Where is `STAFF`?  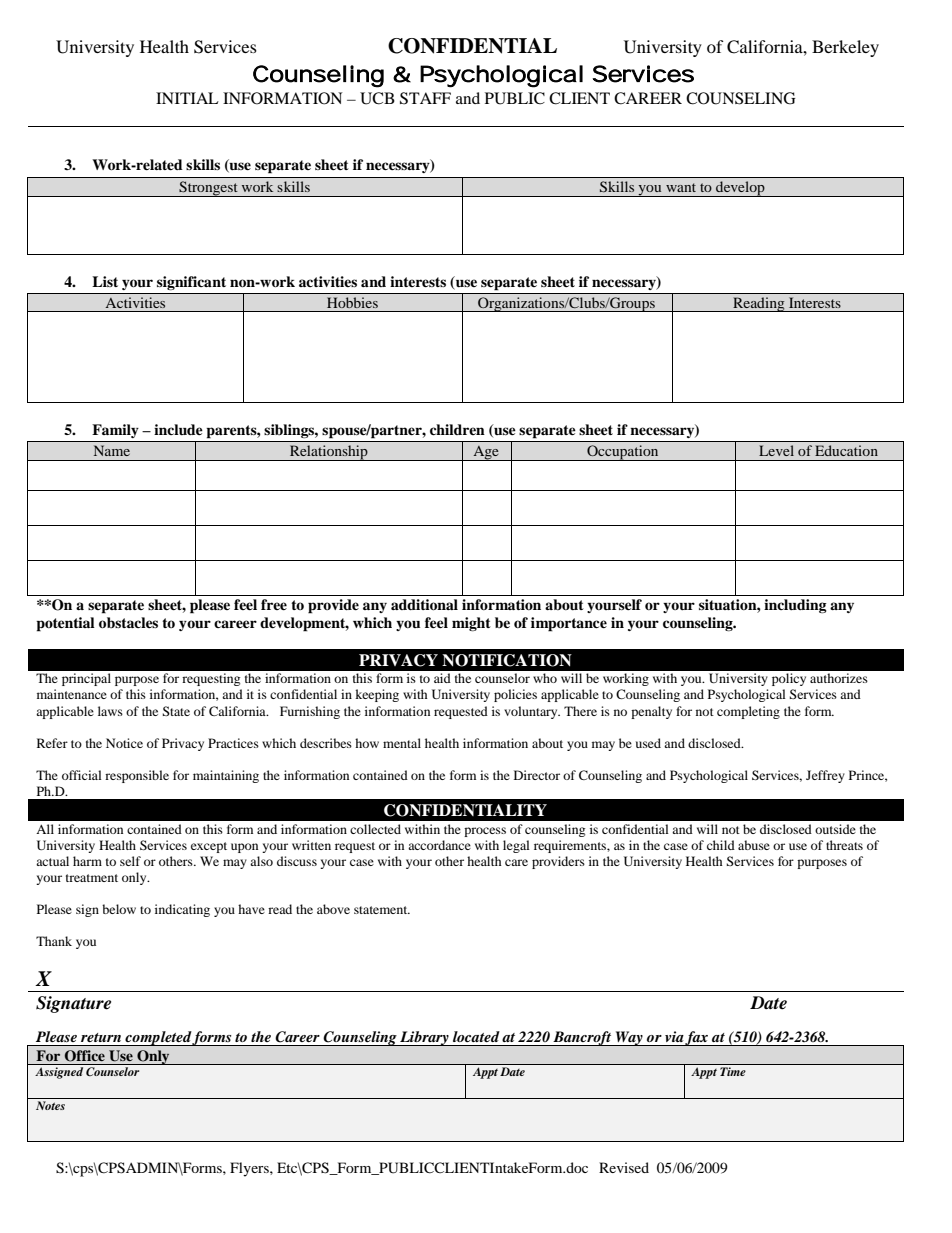
STAFF is located at coordinates (425, 98).
